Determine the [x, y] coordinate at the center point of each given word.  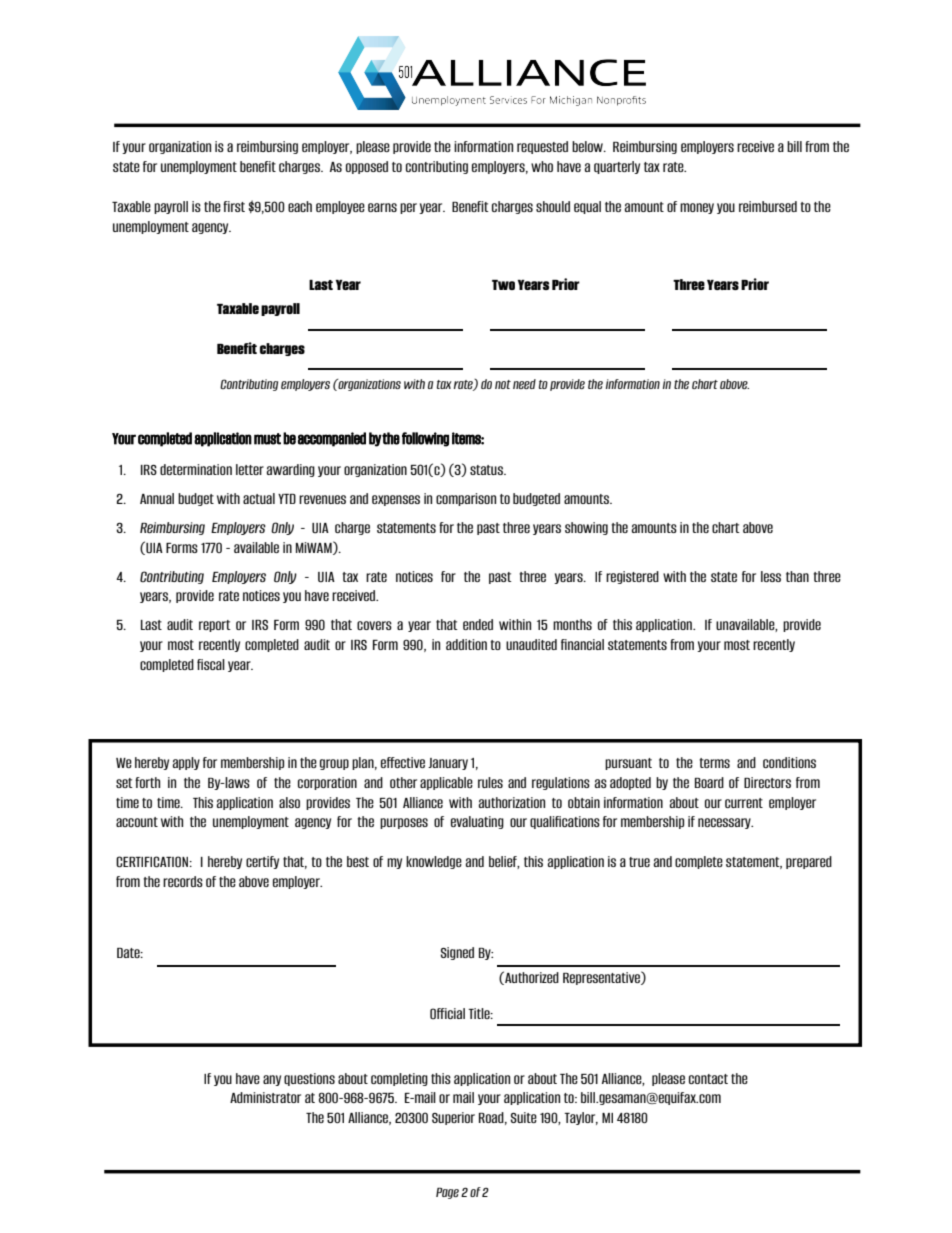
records [183, 881]
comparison [466, 499]
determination [196, 469]
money [697, 208]
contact [708, 1079]
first [234, 206]
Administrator [265, 1097]
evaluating [477, 822]
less [771, 576]
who [542, 166]
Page [447, 1193]
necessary [725, 823]
